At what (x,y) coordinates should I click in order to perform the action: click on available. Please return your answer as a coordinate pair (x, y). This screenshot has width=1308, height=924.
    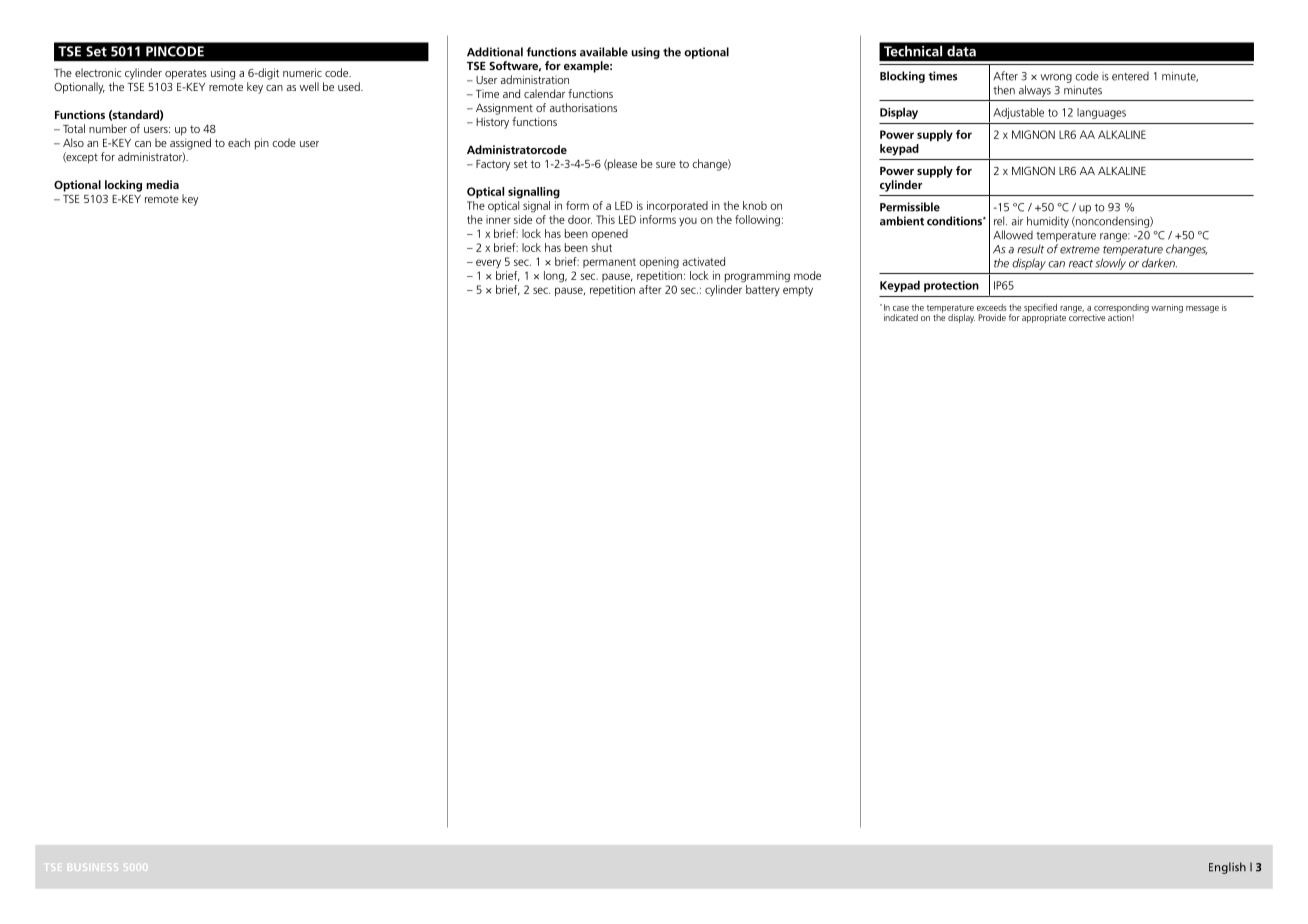
    Looking at the image, I should click on (604, 52).
